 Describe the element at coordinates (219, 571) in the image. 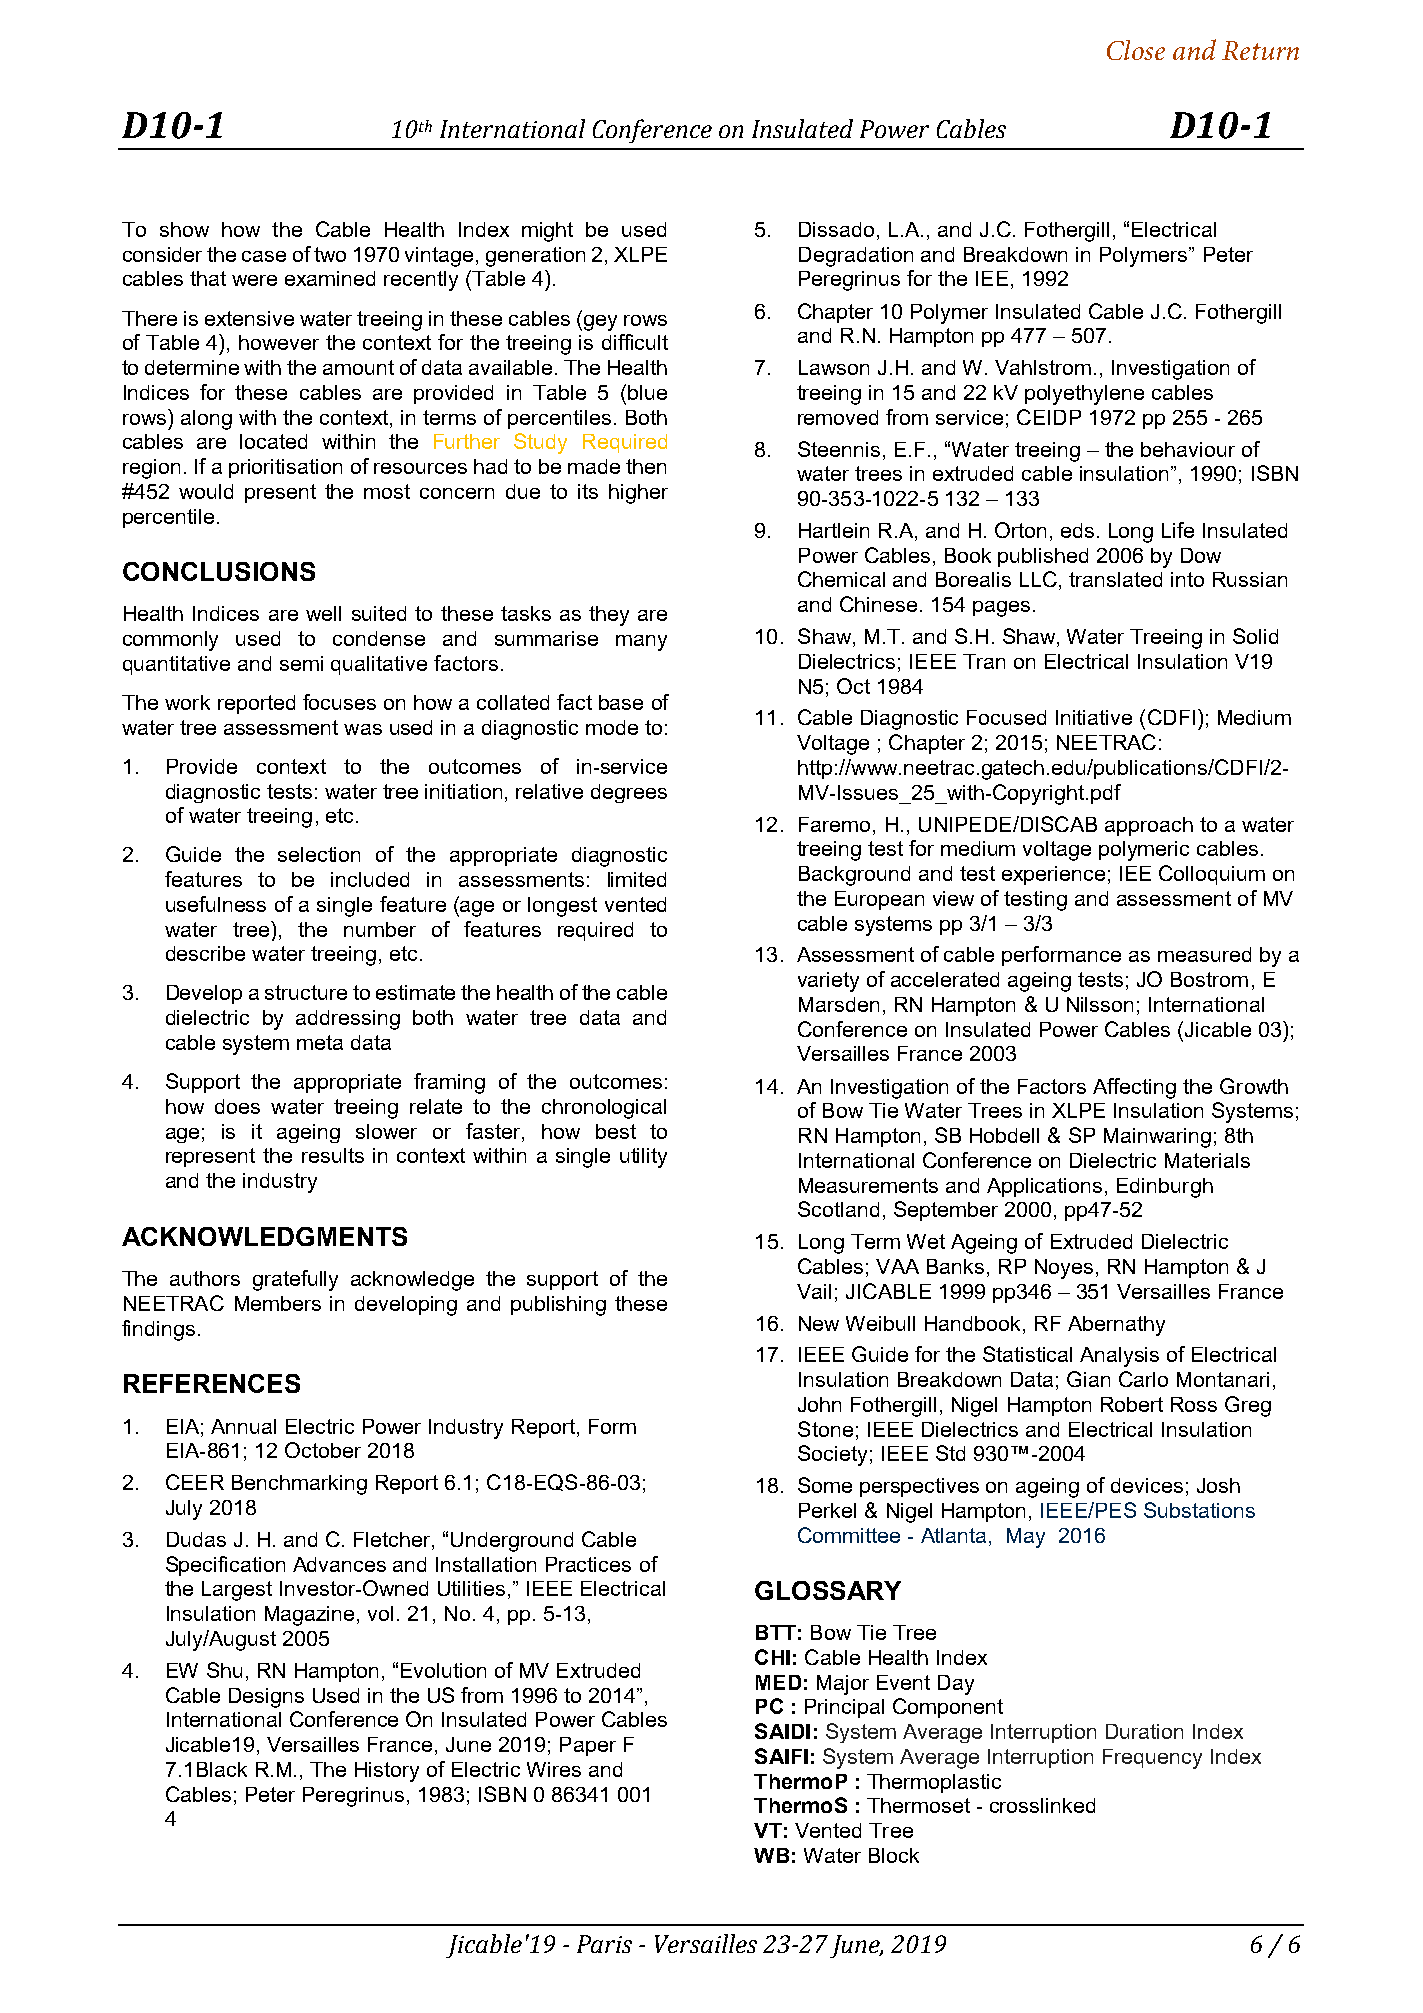

I see `CONCLUSIONS` at that location.
